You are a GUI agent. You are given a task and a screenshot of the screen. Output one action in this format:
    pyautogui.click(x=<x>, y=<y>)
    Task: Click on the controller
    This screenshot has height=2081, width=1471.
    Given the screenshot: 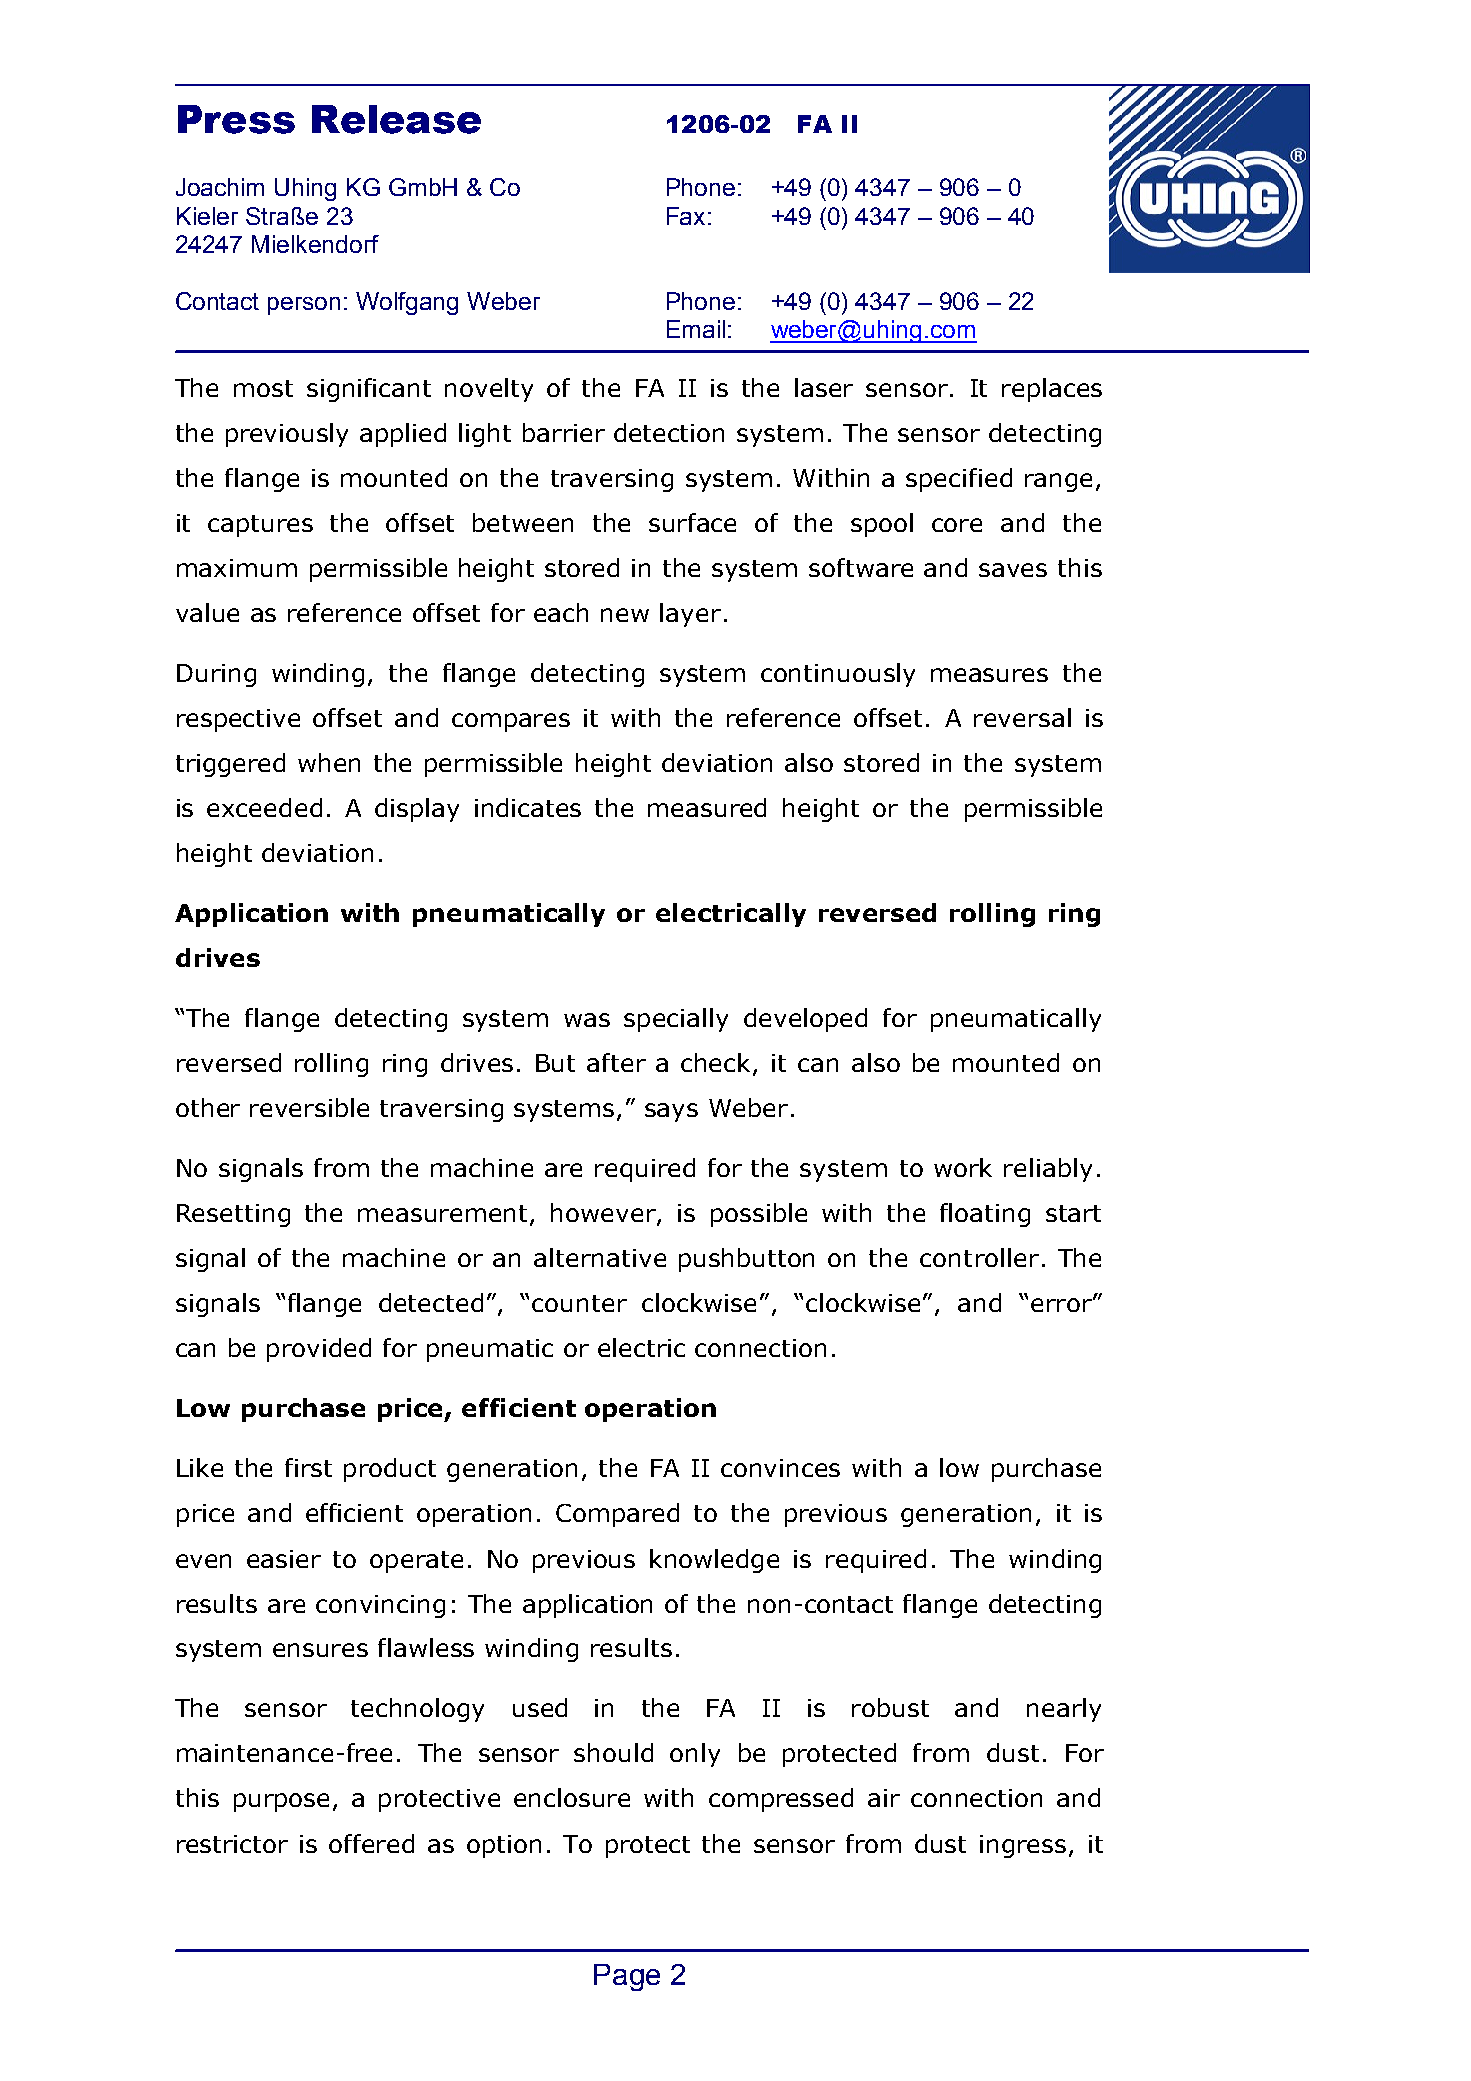 What is the action you would take?
    pyautogui.click(x=979, y=1257)
